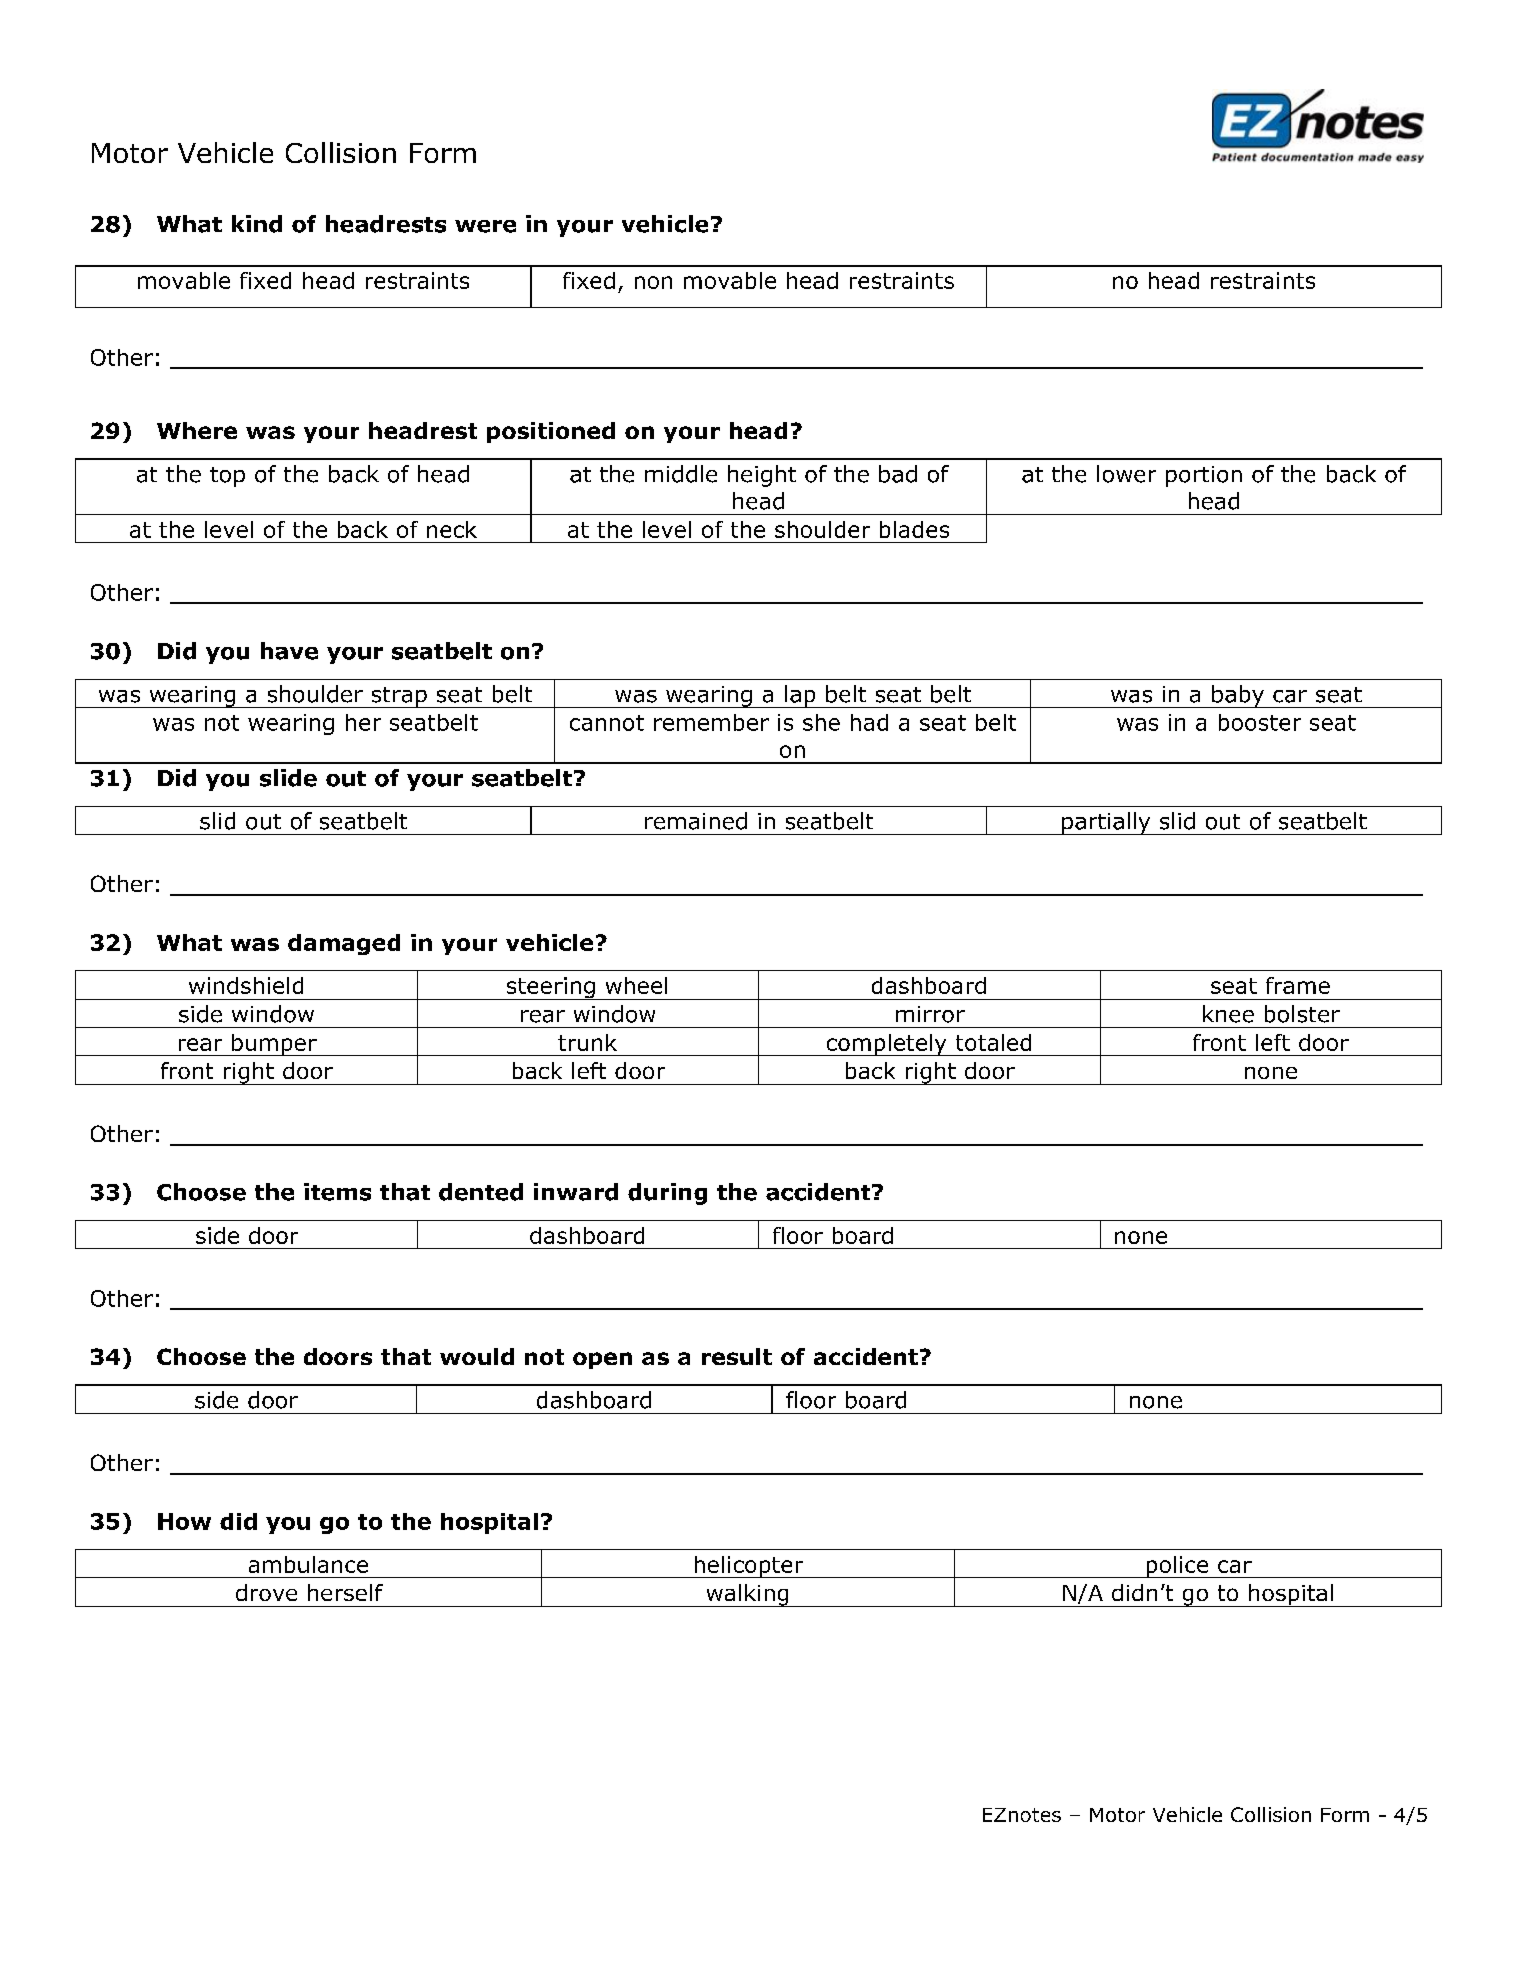  What do you see at coordinates (1106, 823) in the page?
I see `partially` at bounding box center [1106, 823].
